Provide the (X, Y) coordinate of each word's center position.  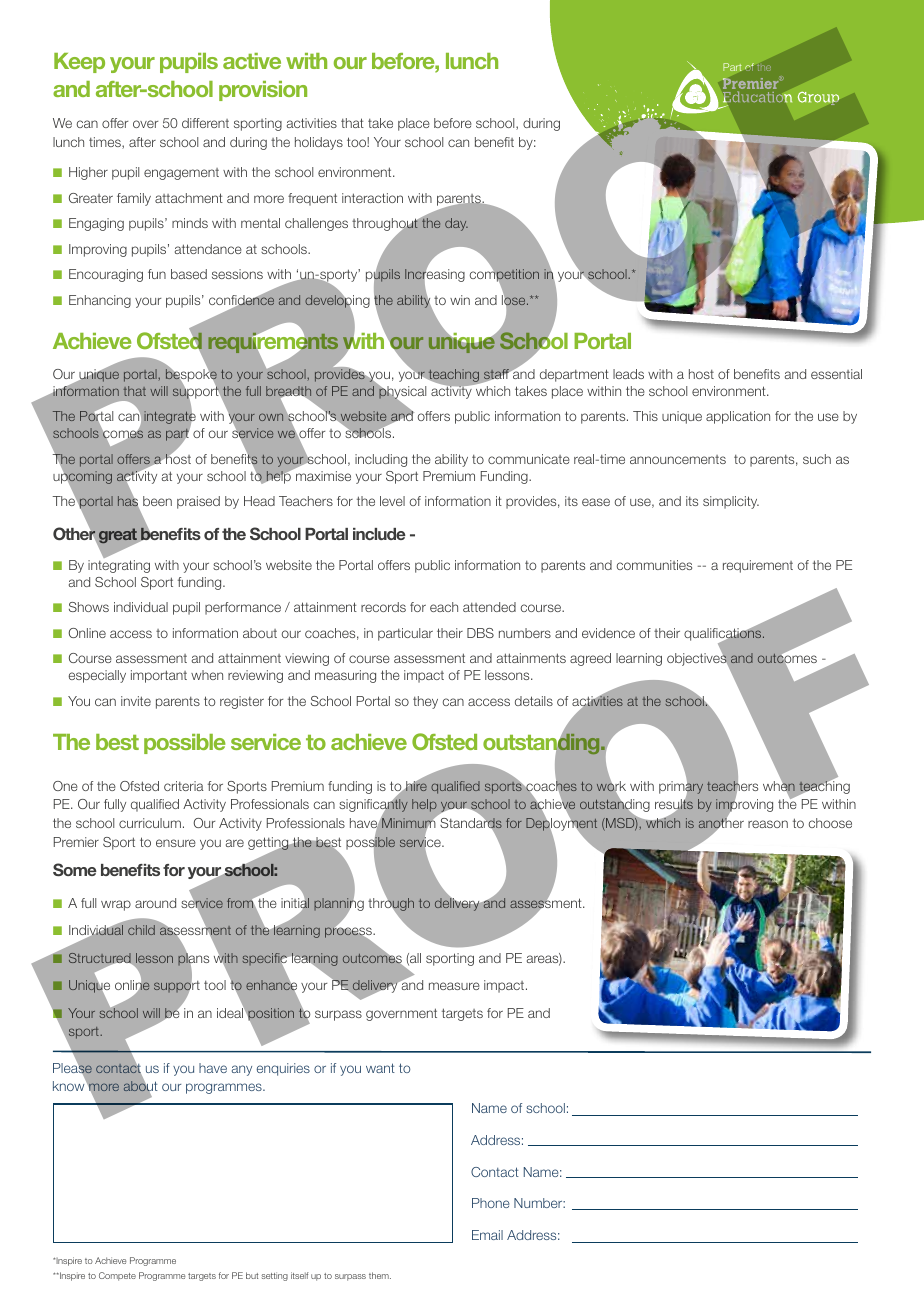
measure (454, 986)
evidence (608, 633)
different (205, 123)
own (271, 417)
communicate (529, 459)
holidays (319, 143)
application (738, 417)
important (159, 676)
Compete (117, 1276)
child (141, 930)
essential (836, 374)
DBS (480, 633)
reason (768, 824)
